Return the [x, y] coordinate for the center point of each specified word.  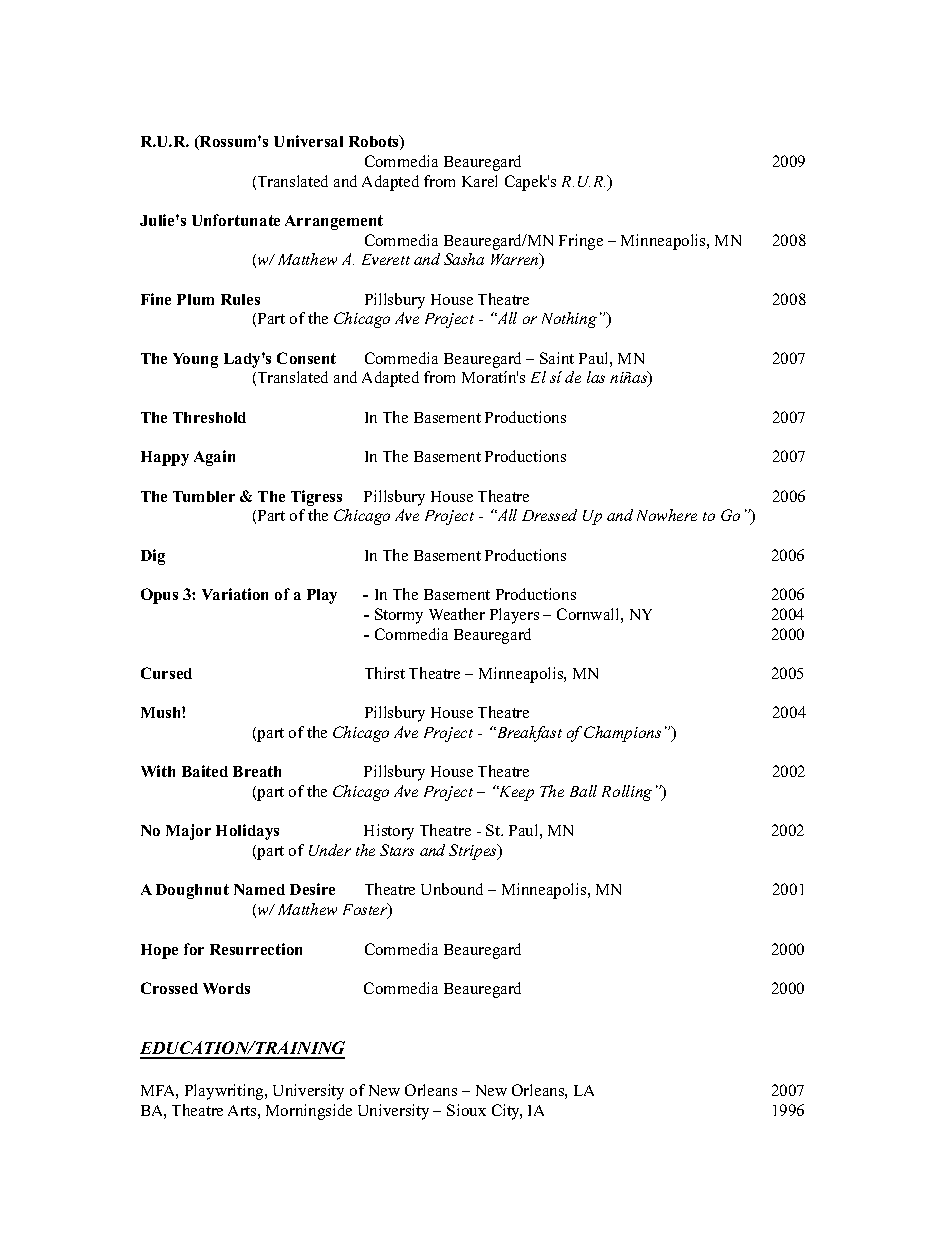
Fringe [581, 242]
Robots [375, 142]
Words [226, 988]
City [507, 1112]
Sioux [466, 1110]
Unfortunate [236, 220]
